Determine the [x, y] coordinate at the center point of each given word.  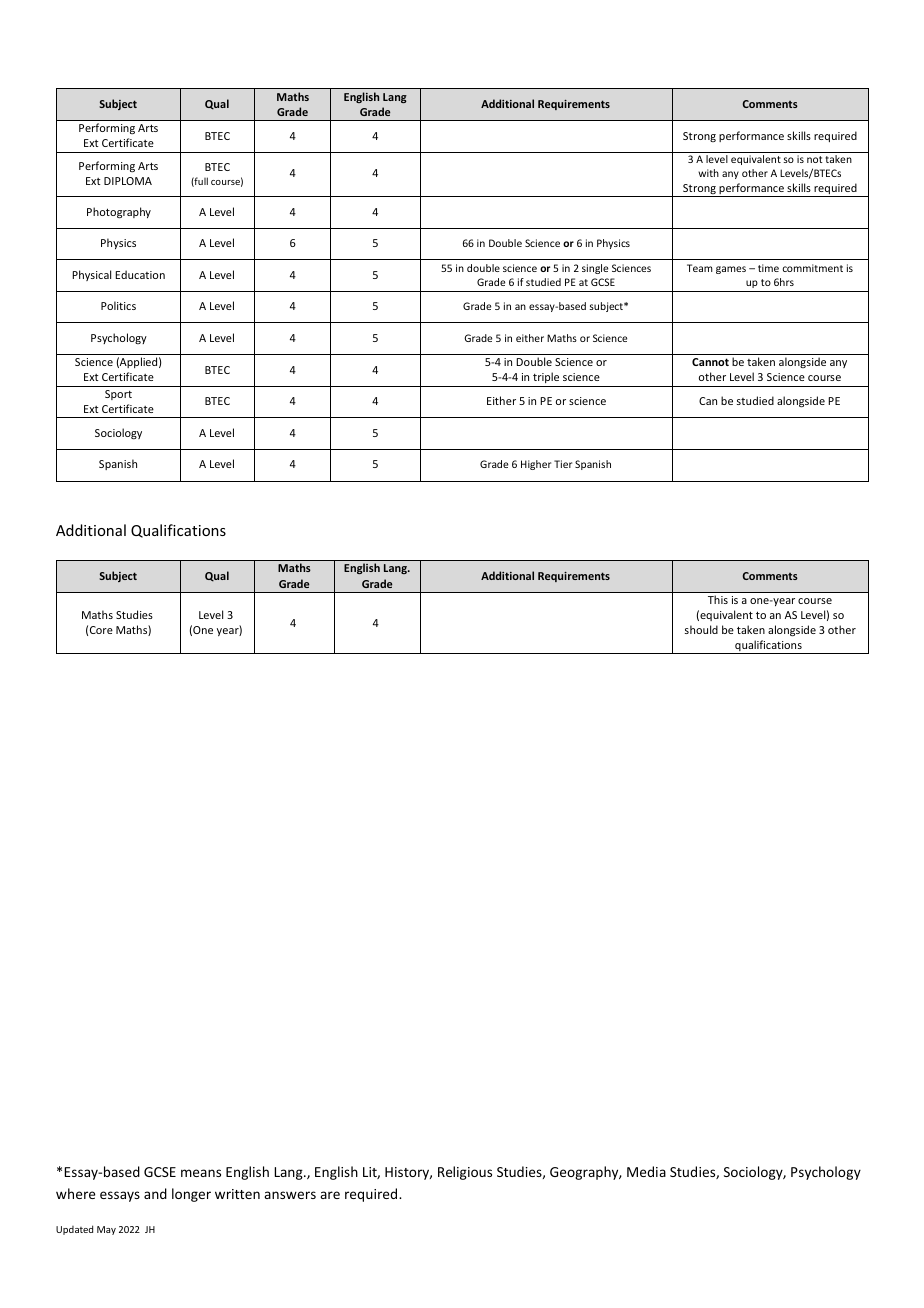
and [155, 1193]
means [201, 1173]
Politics [118, 305]
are [330, 1195]
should [701, 629]
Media [646, 1171]
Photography [119, 213]
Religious [465, 1173]
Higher [536, 465]
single [595, 269]
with [708, 173]
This [718, 599]
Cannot [710, 362]
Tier [563, 464]
